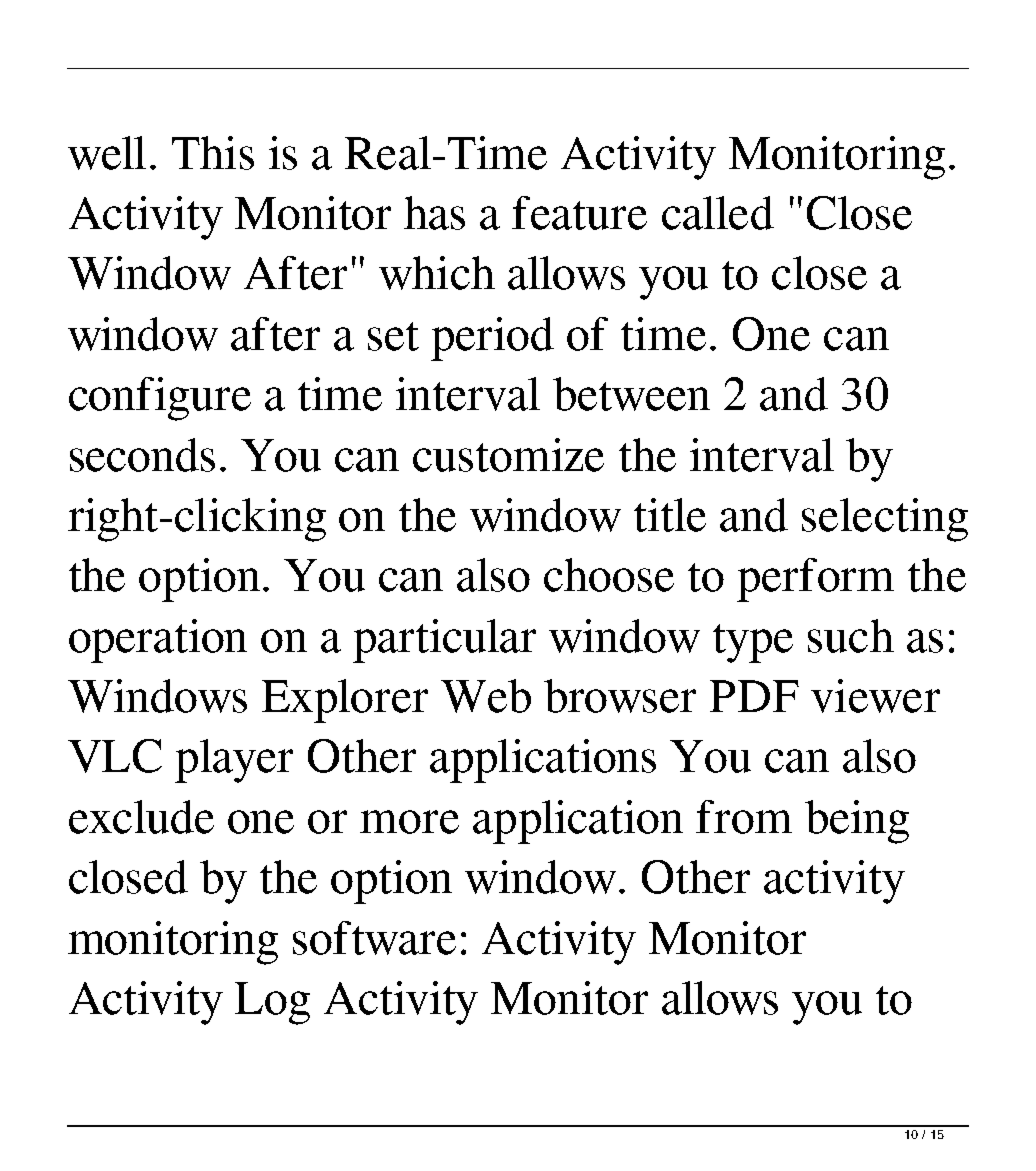  What do you see at coordinates (272, 1003) in the screenshot?
I see `Log` at bounding box center [272, 1003].
